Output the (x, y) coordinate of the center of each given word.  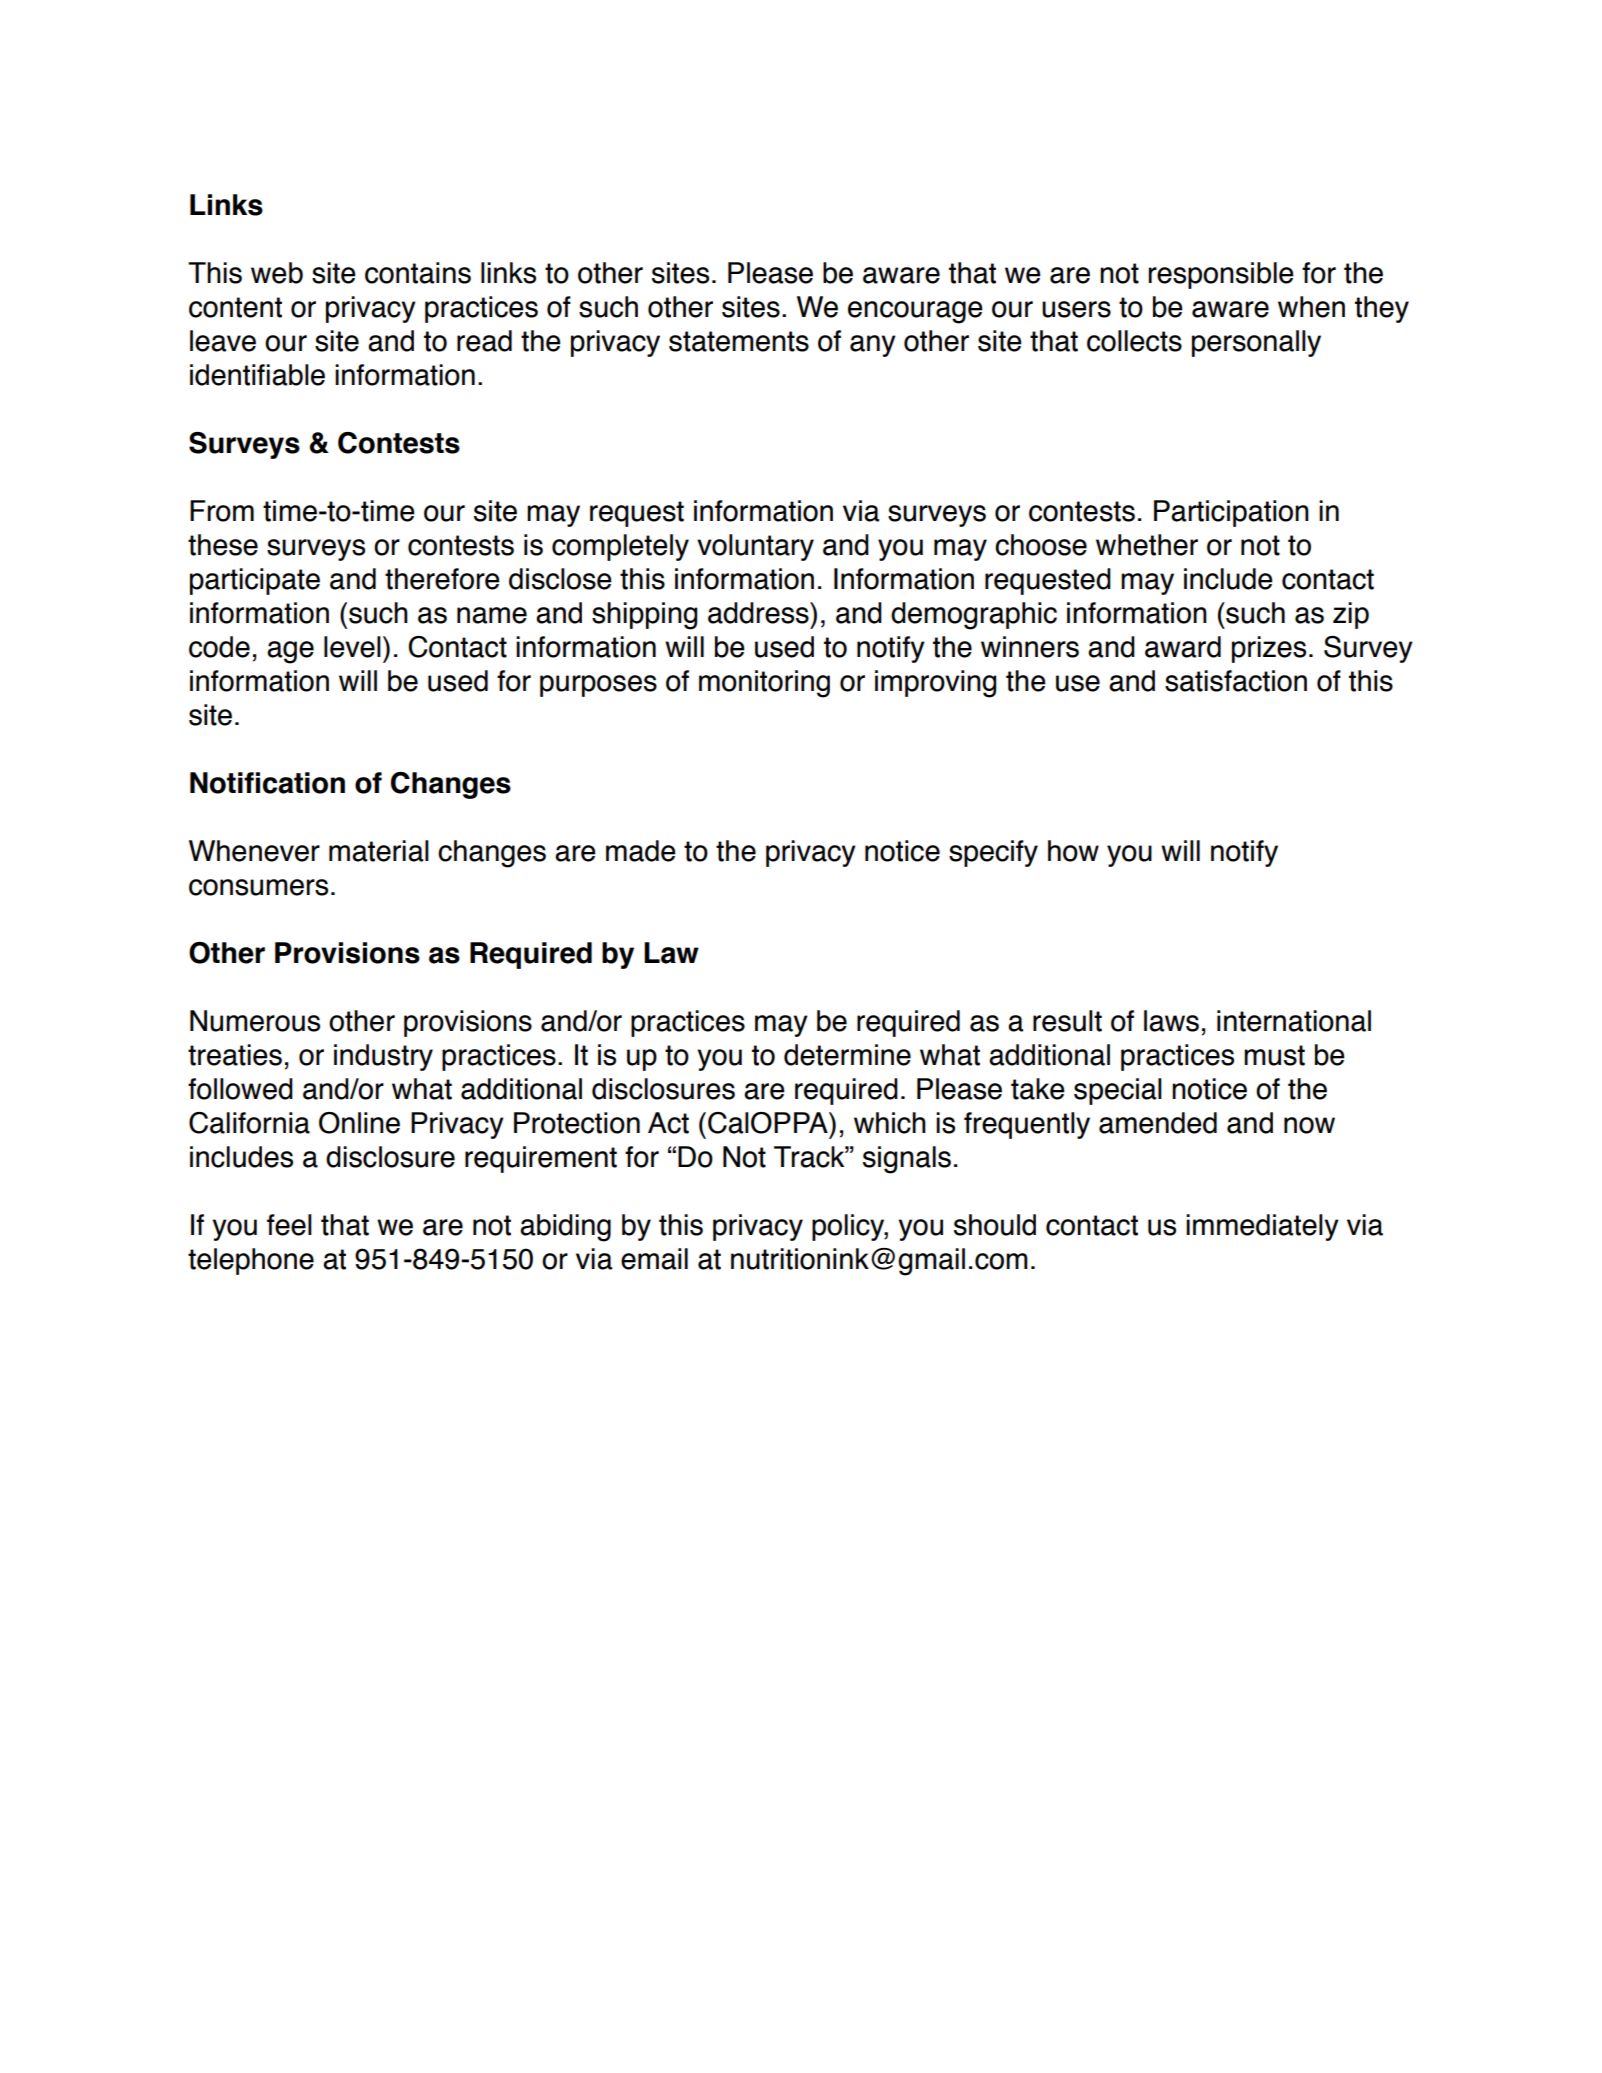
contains (418, 273)
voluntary (755, 547)
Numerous (255, 1021)
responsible (1221, 275)
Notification (267, 783)
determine (847, 1055)
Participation (1231, 513)
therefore (442, 579)
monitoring (764, 684)
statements (739, 341)
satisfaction (1236, 681)
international (1294, 1021)
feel (289, 1225)
